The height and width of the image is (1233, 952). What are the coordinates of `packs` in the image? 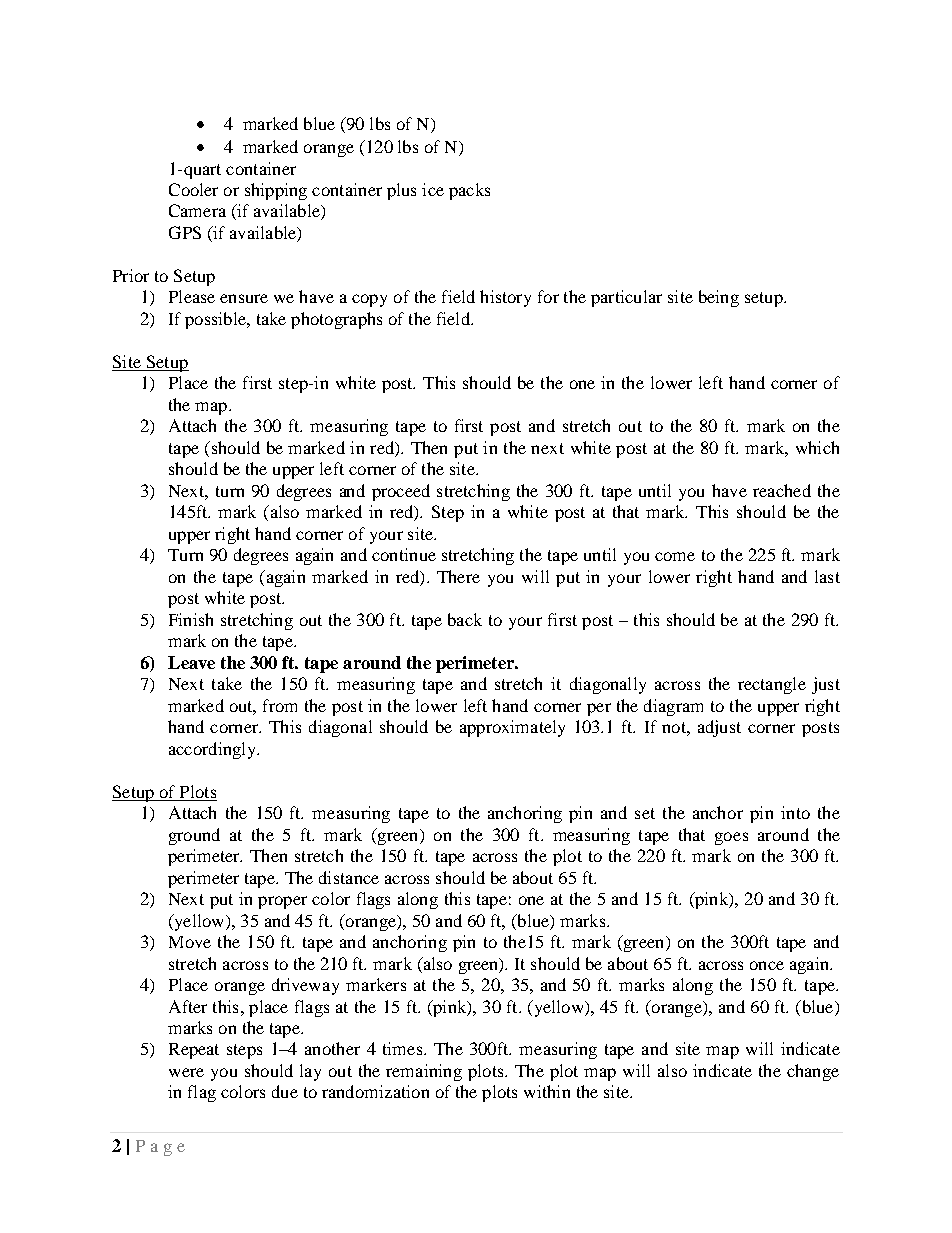 It's located at (469, 191).
